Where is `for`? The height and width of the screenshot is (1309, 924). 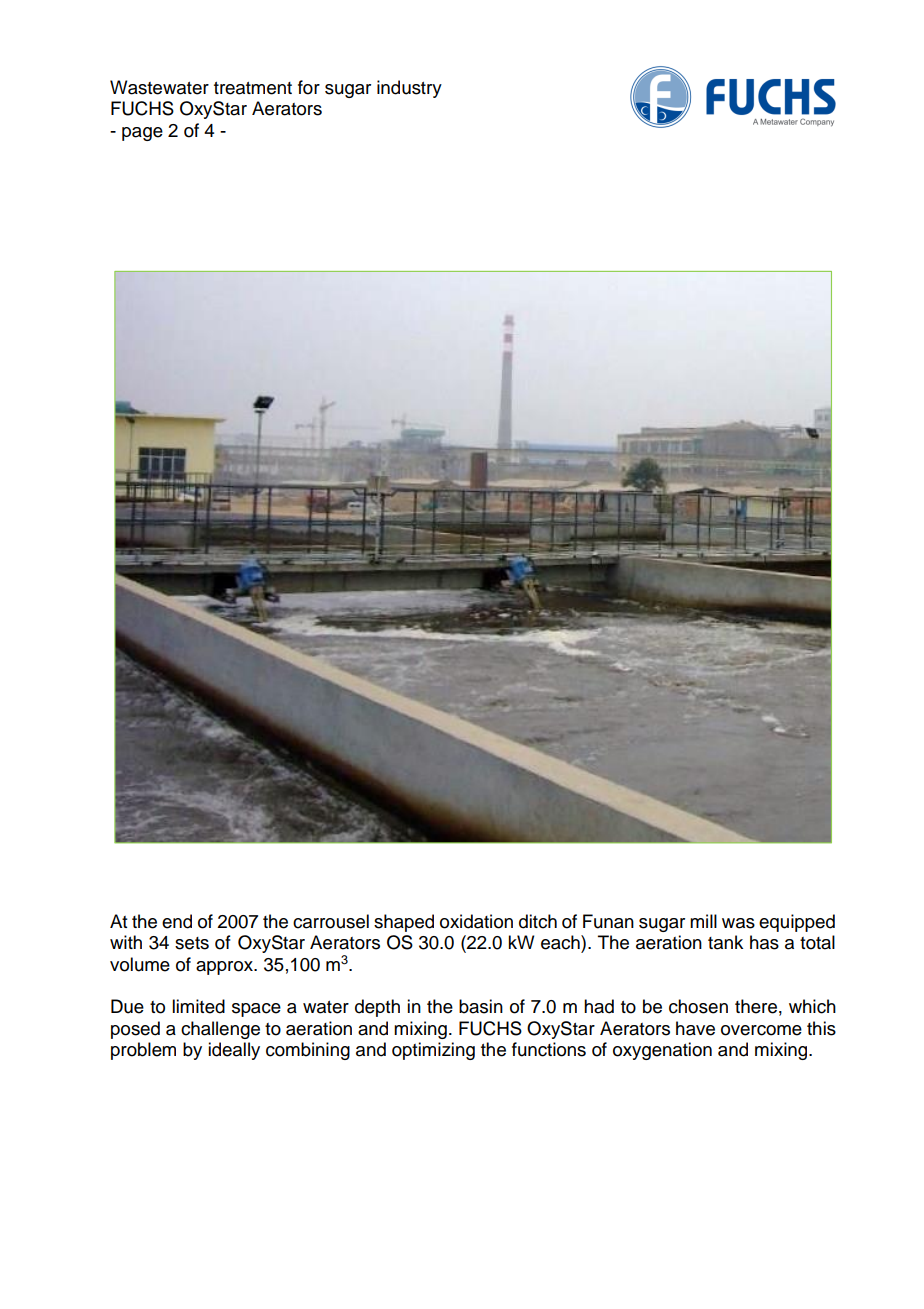
for is located at coordinates (309, 87).
